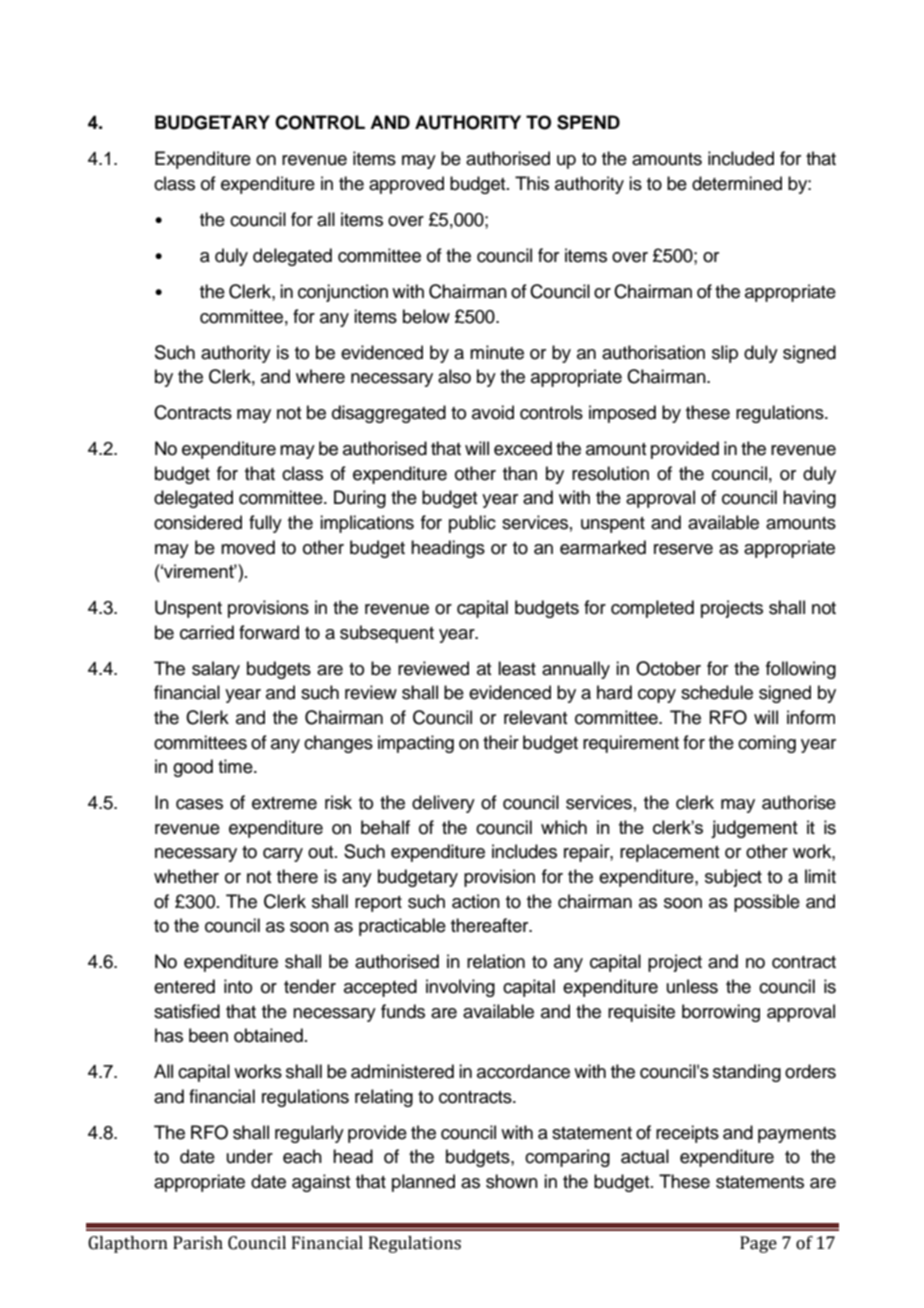  Describe the element at coordinates (524, 851) in the screenshot. I see `includes` at that location.
